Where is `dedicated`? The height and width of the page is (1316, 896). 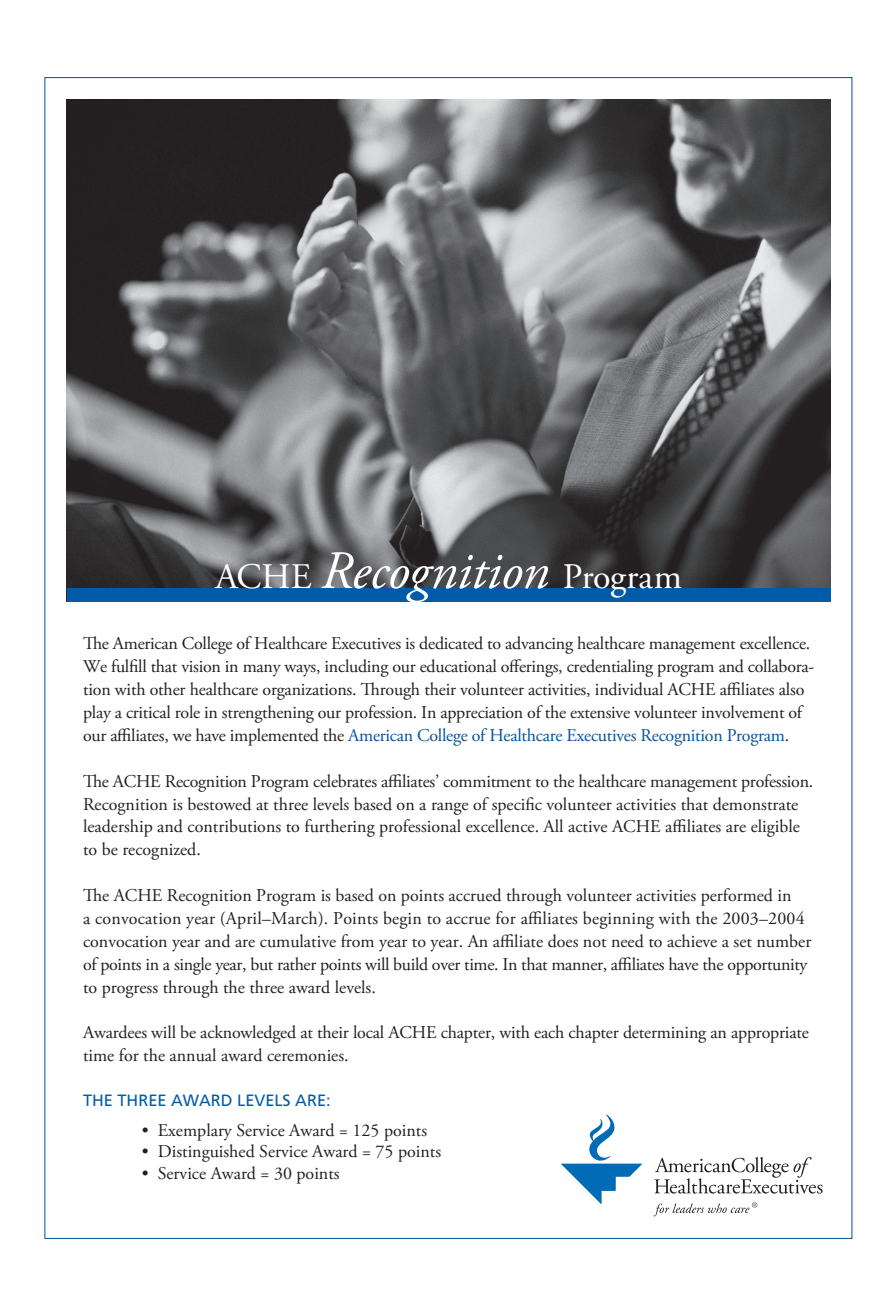 dedicated is located at coordinates (451, 643).
